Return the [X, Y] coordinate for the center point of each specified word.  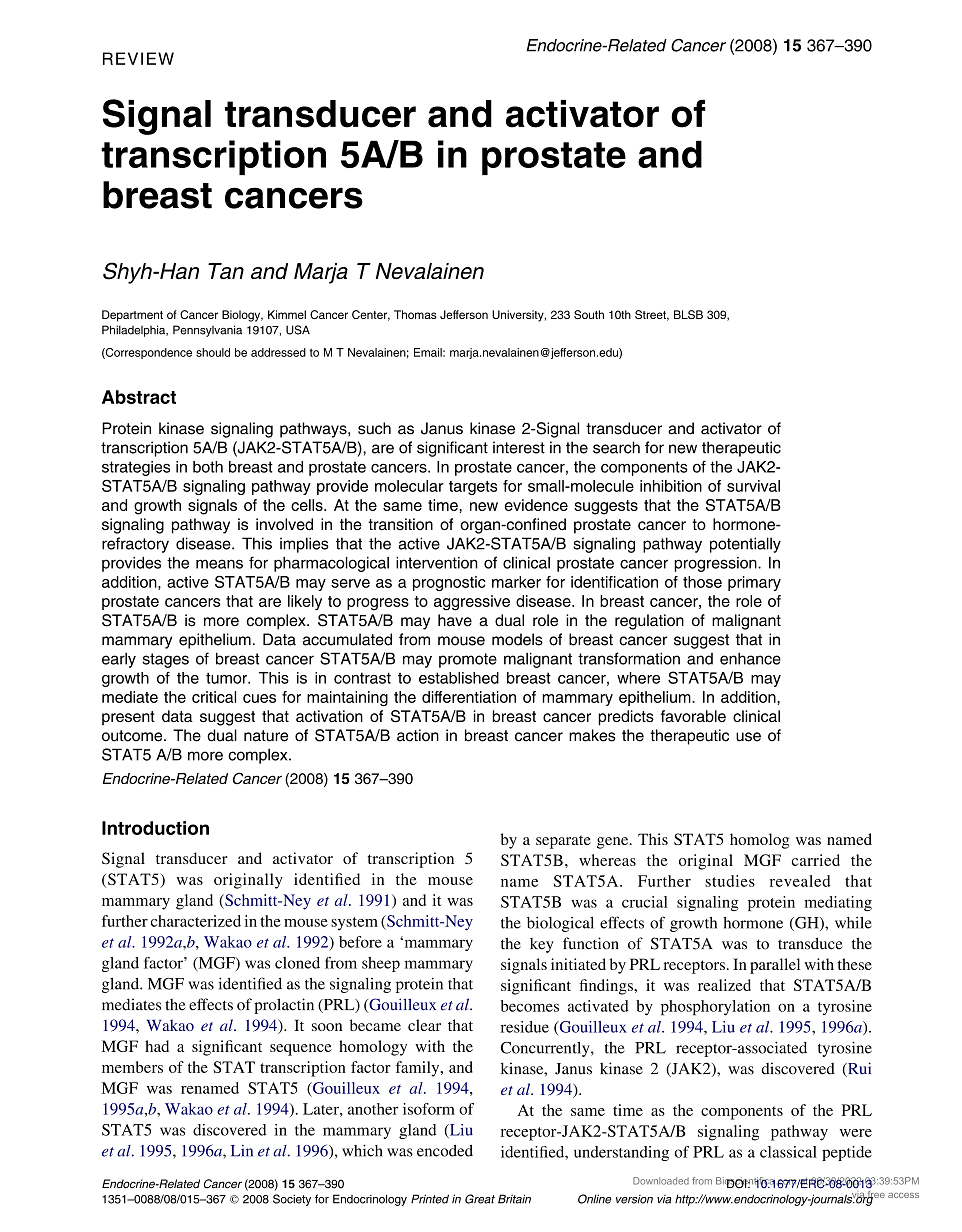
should [213, 352]
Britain [514, 1199]
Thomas [415, 314]
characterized [196, 921]
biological [560, 924]
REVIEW [138, 58]
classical [788, 1152]
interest [519, 447]
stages [166, 660]
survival [753, 486]
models [517, 639]
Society [292, 1200]
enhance [750, 658]
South [589, 314]
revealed [800, 881]
